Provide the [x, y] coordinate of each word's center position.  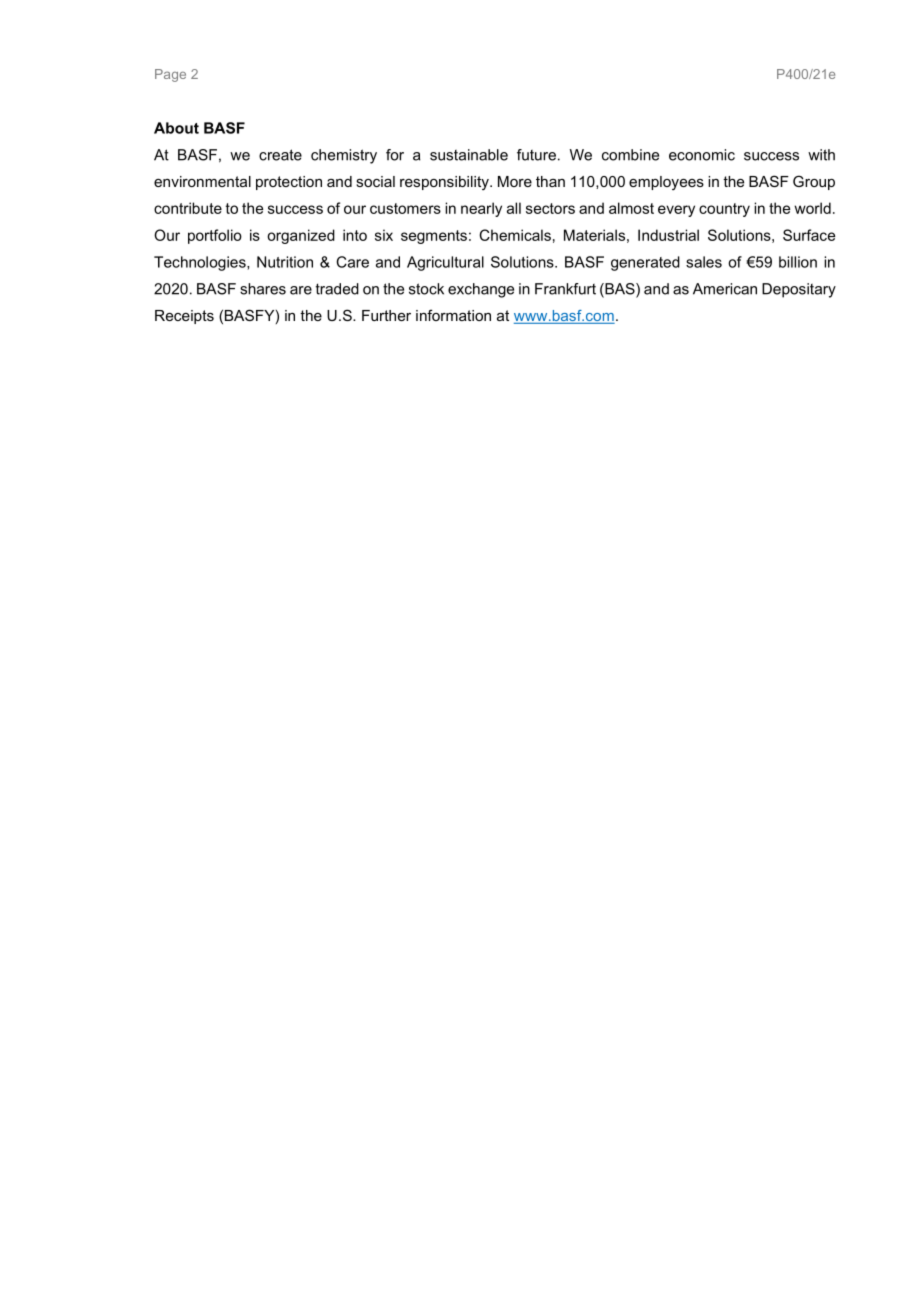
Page [170, 75]
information [453, 315]
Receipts [184, 317]
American [725, 289]
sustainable [469, 155]
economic [702, 155]
